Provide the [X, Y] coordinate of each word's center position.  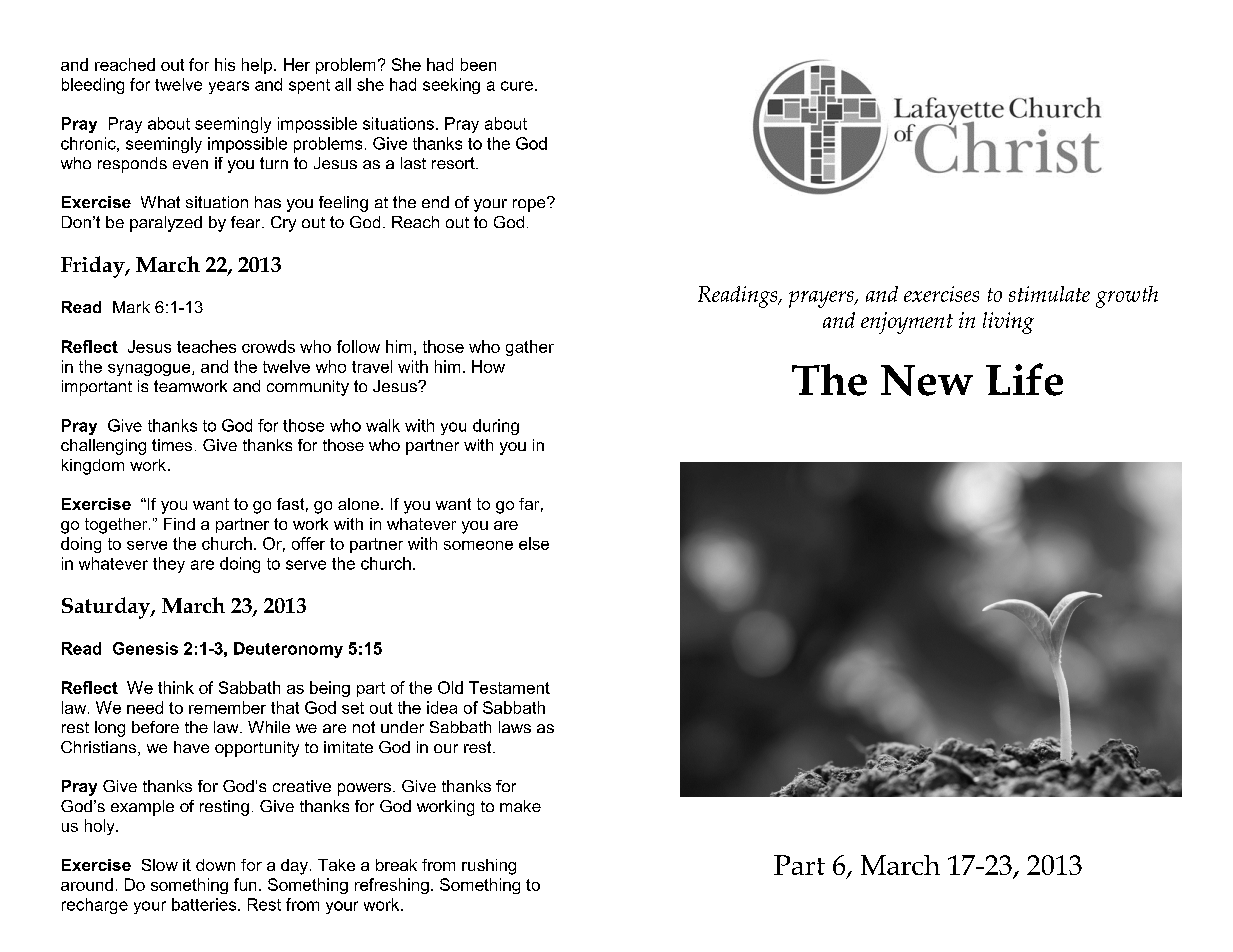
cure [517, 86]
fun [245, 884]
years [229, 87]
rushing [489, 867]
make [520, 806]
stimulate [1049, 294]
